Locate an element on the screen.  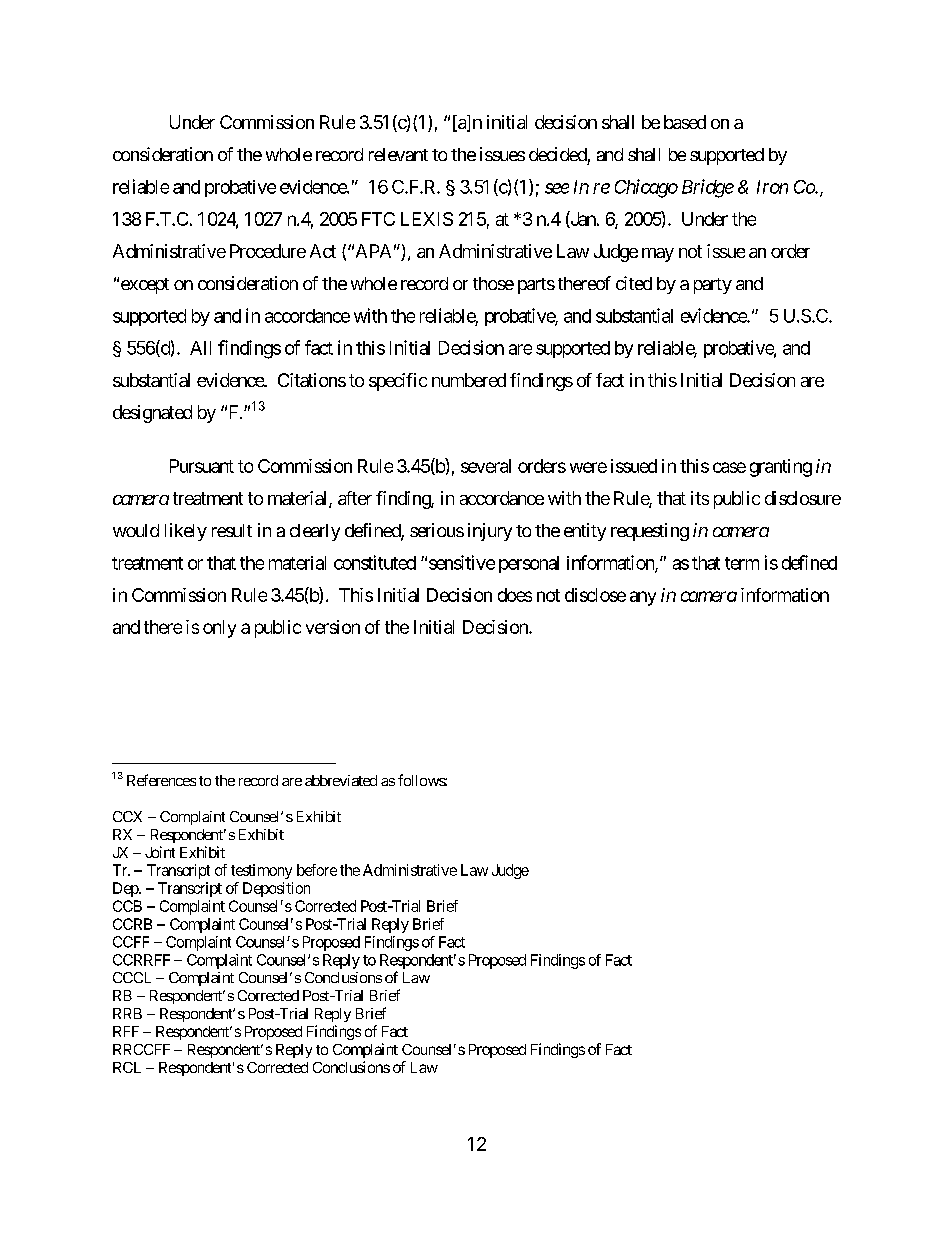
relevant is located at coordinates (398, 154).
